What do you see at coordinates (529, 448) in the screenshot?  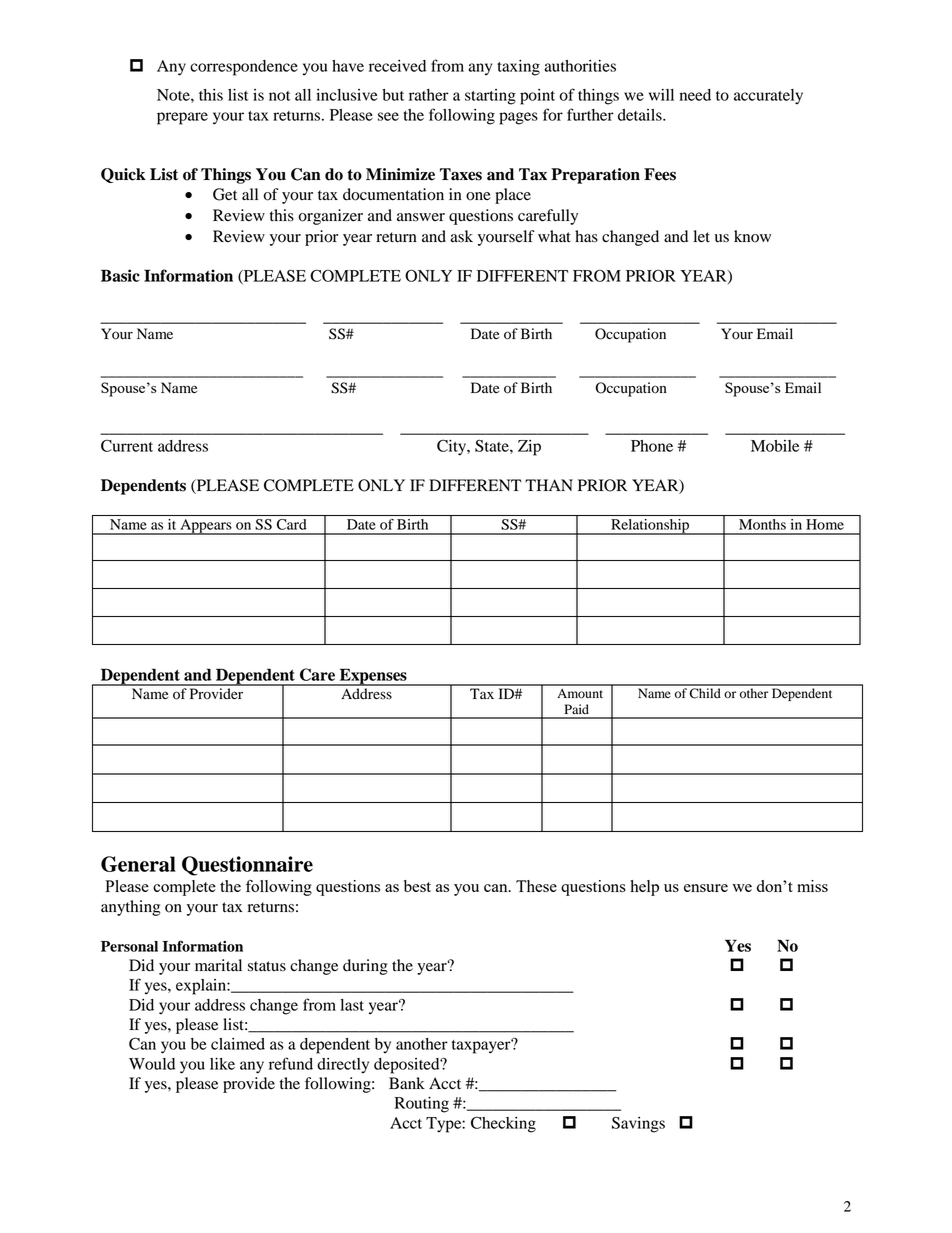 I see `Zip` at bounding box center [529, 448].
